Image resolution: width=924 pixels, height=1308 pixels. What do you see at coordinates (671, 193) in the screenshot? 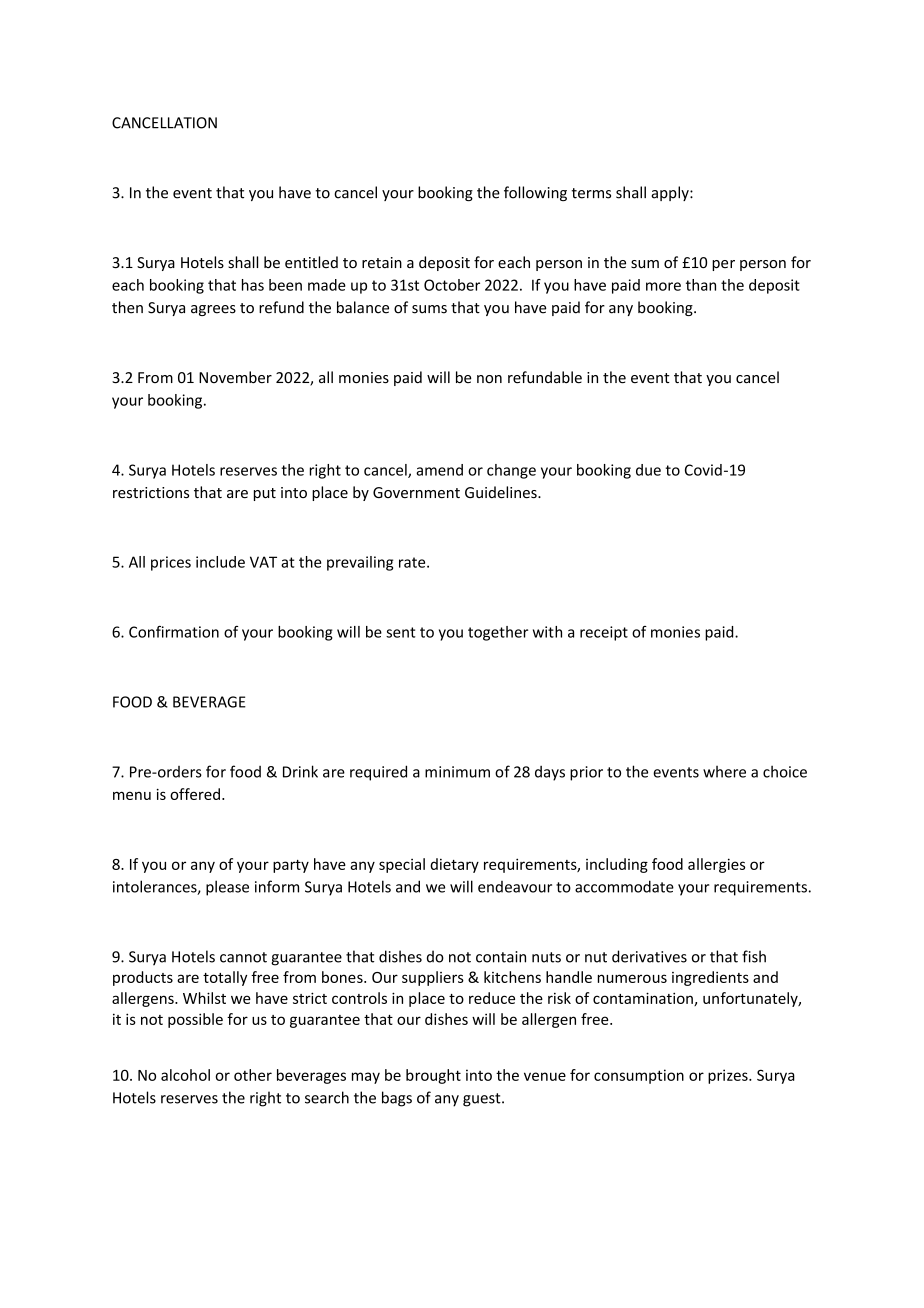
I see `apply` at bounding box center [671, 193].
